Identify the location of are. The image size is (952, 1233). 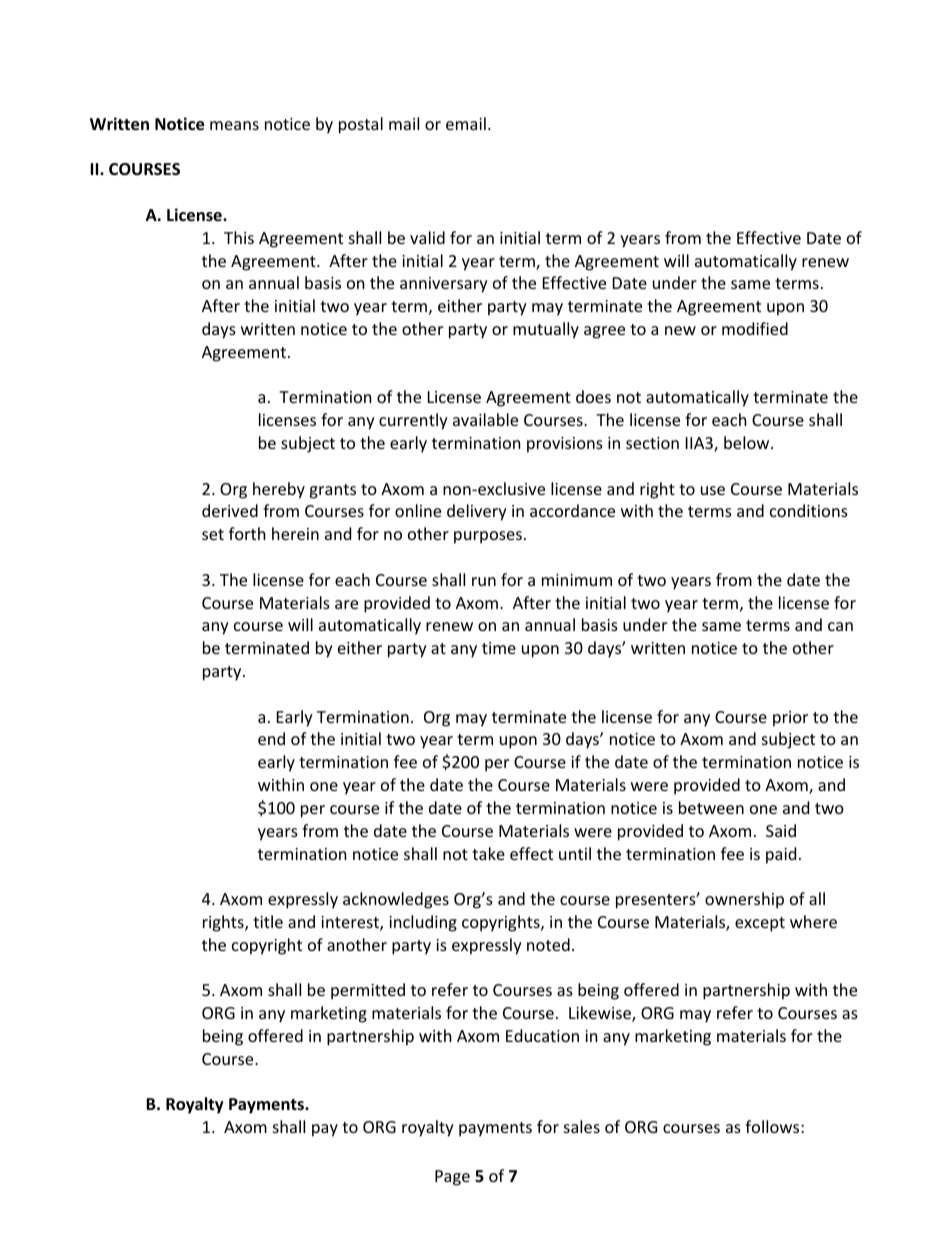
(346, 604).
